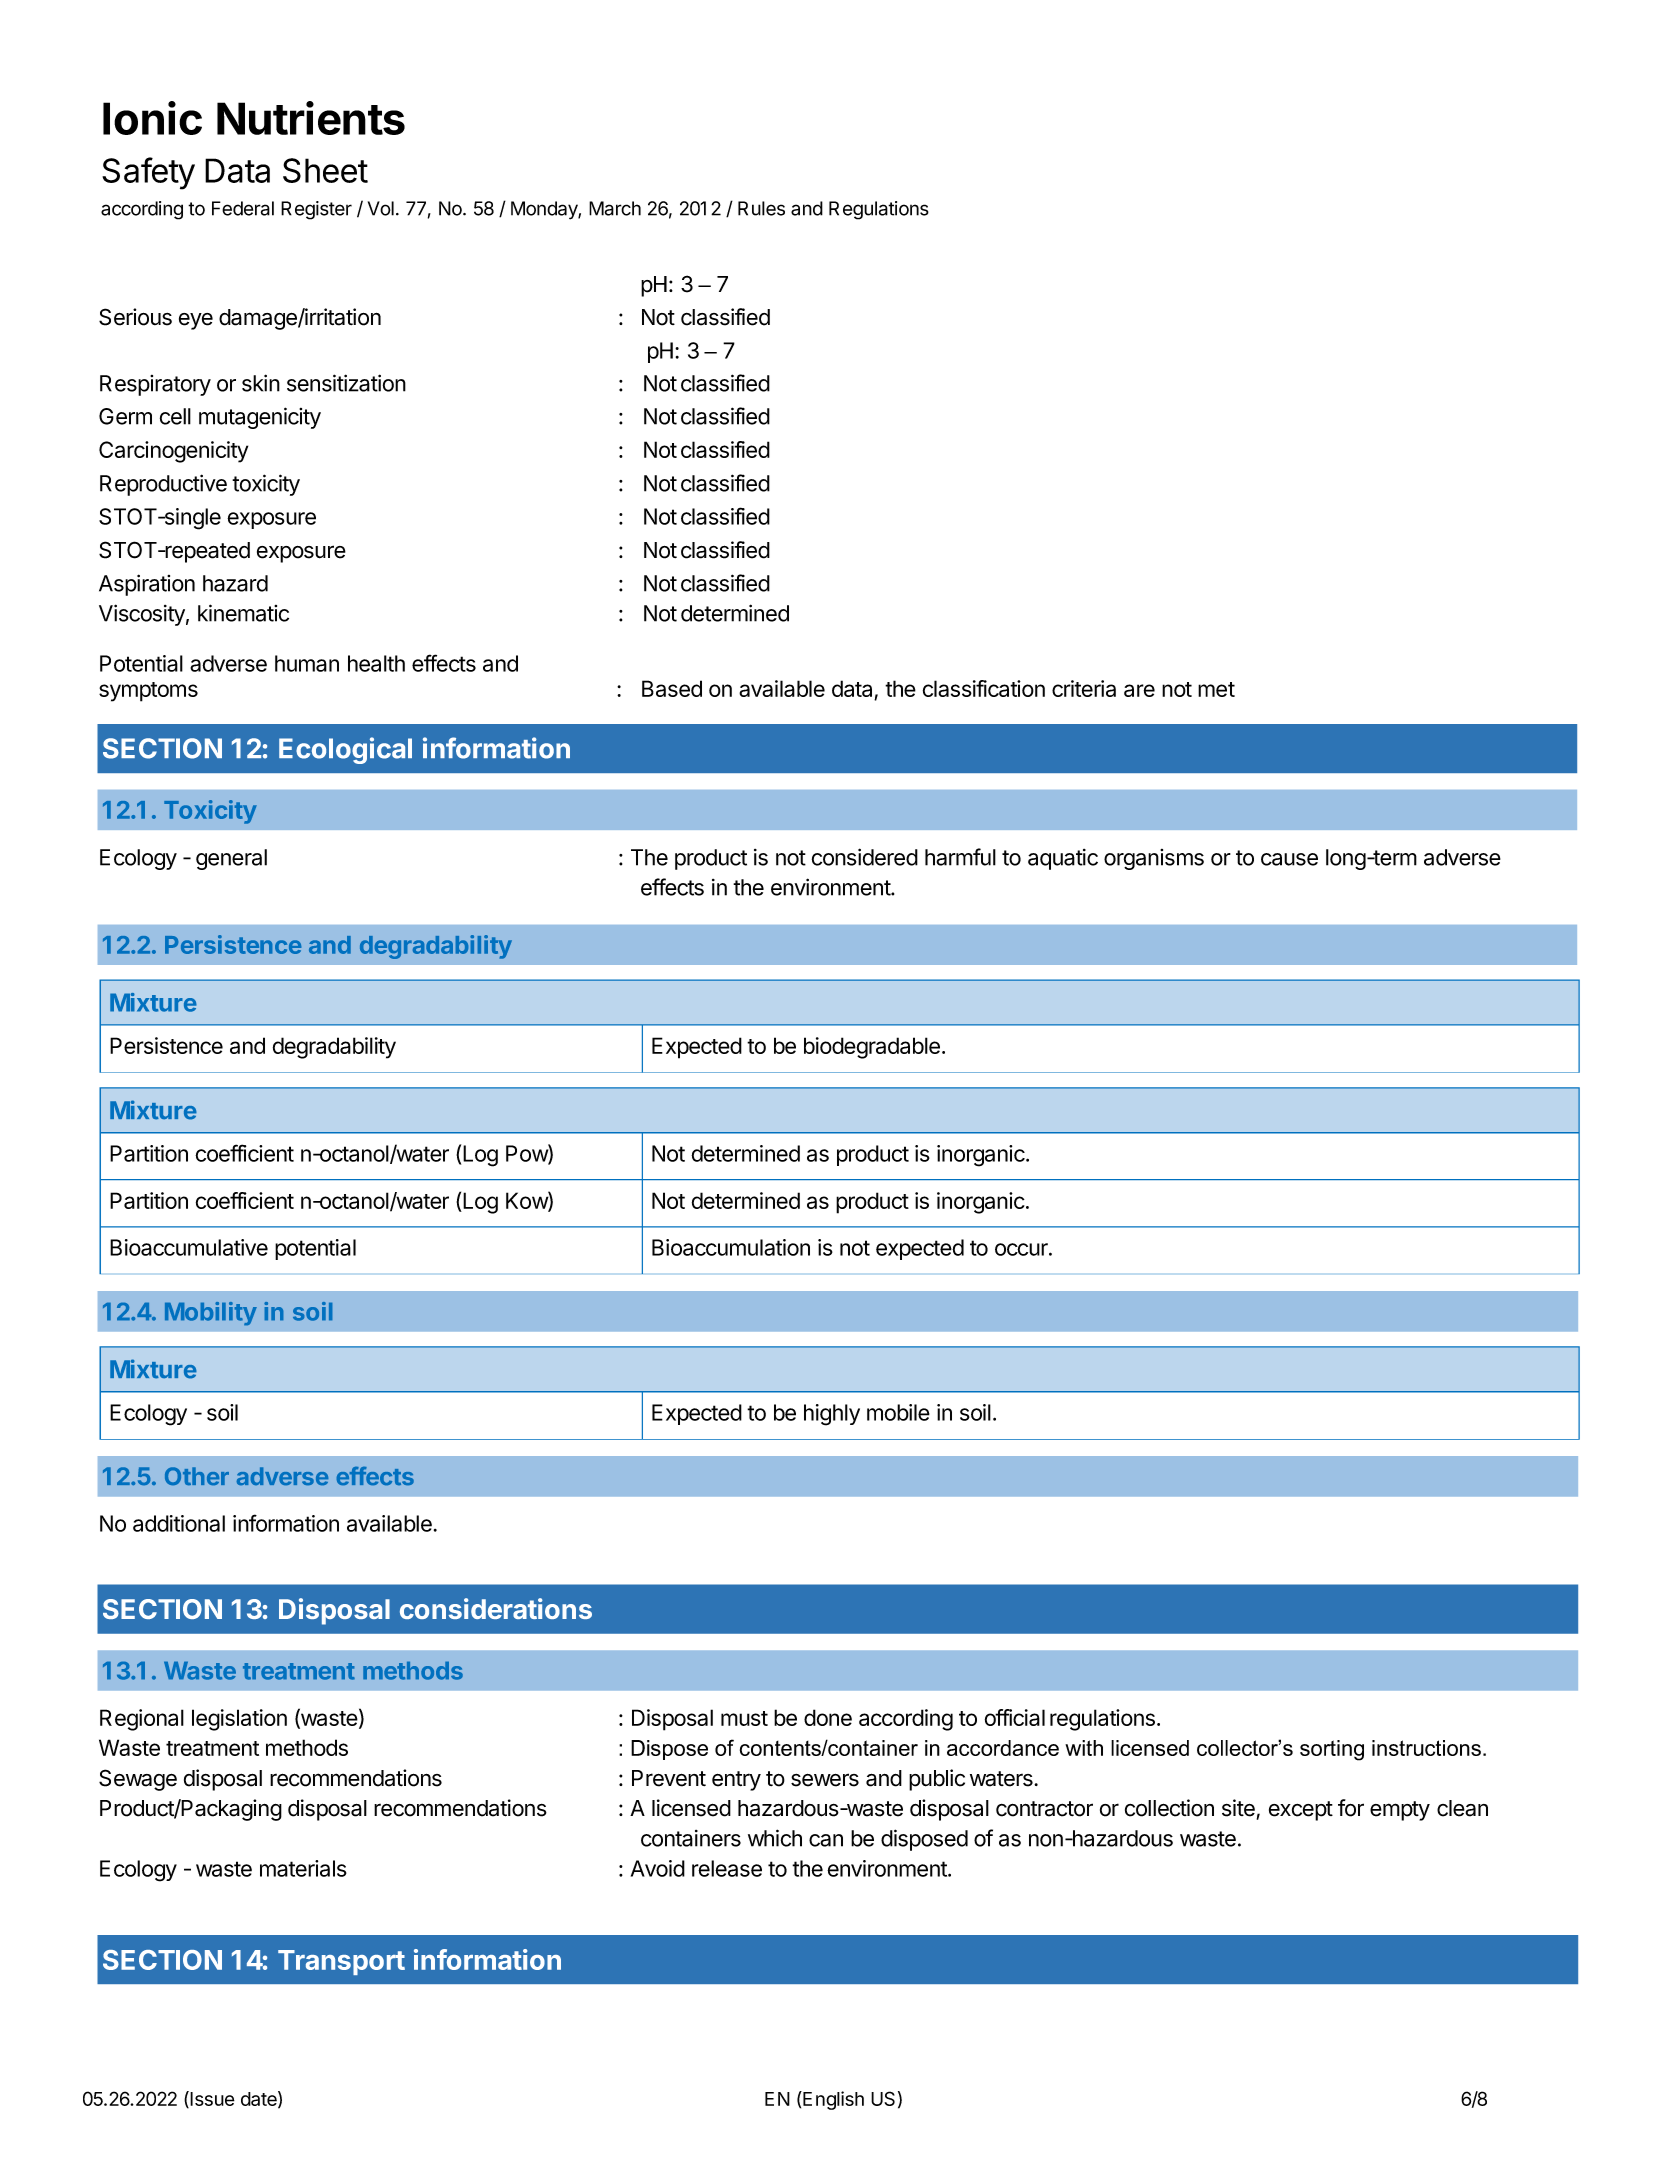 Image resolution: width=1671 pixels, height=2163 pixels. I want to click on biodegradable, so click(872, 1048).
